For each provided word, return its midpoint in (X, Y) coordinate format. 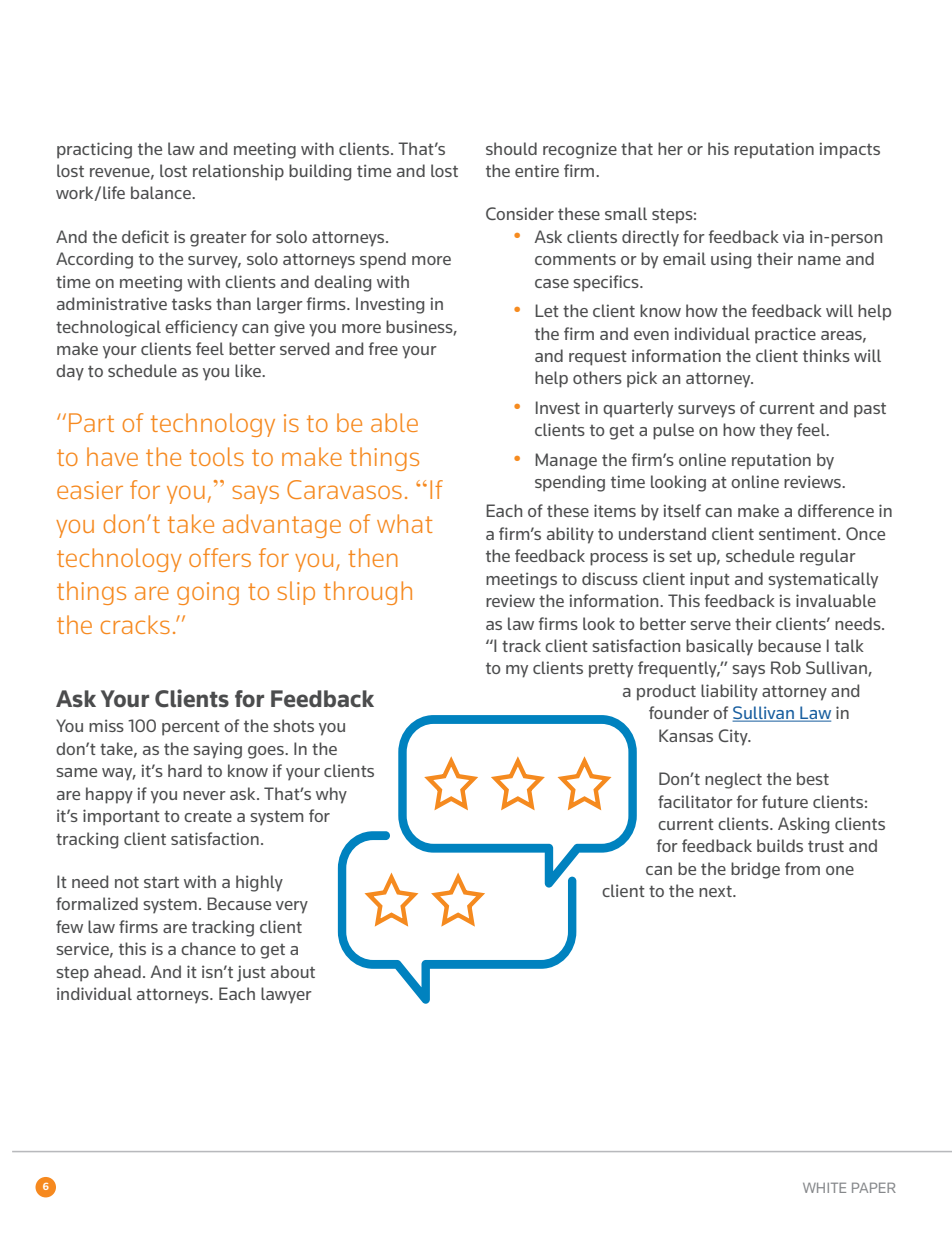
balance (162, 192)
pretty (611, 670)
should (511, 148)
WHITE (824, 1187)
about (293, 971)
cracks (135, 624)
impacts (849, 150)
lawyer (286, 995)
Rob (786, 667)
